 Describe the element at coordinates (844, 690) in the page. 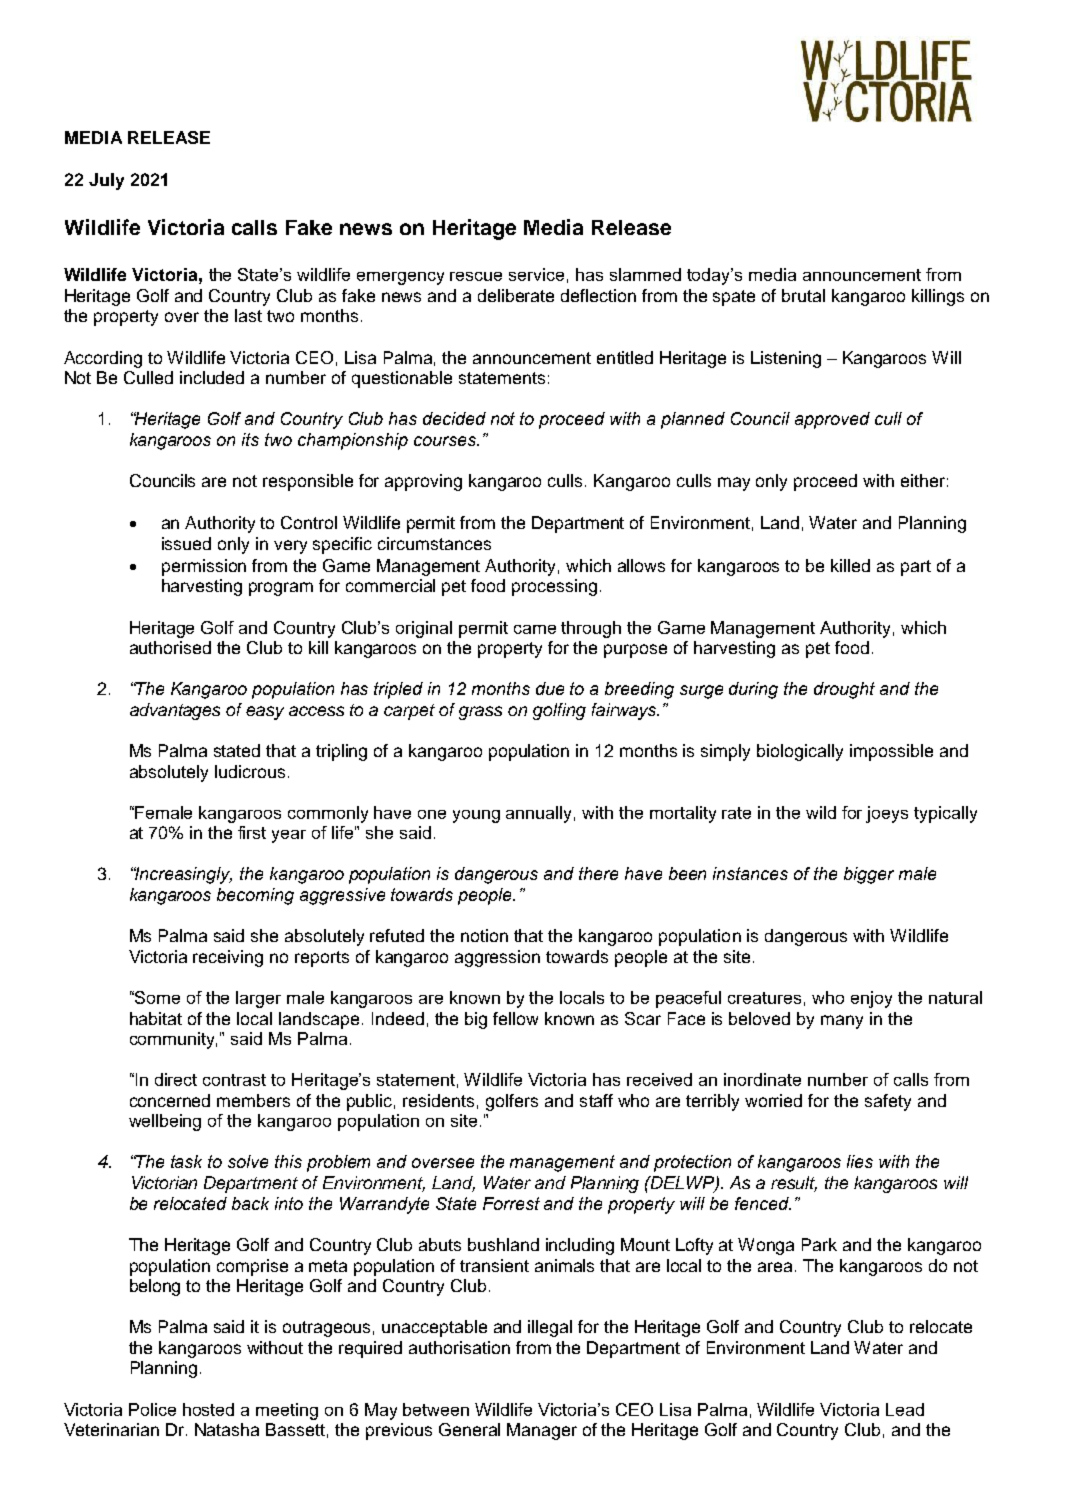

I see `drought` at that location.
